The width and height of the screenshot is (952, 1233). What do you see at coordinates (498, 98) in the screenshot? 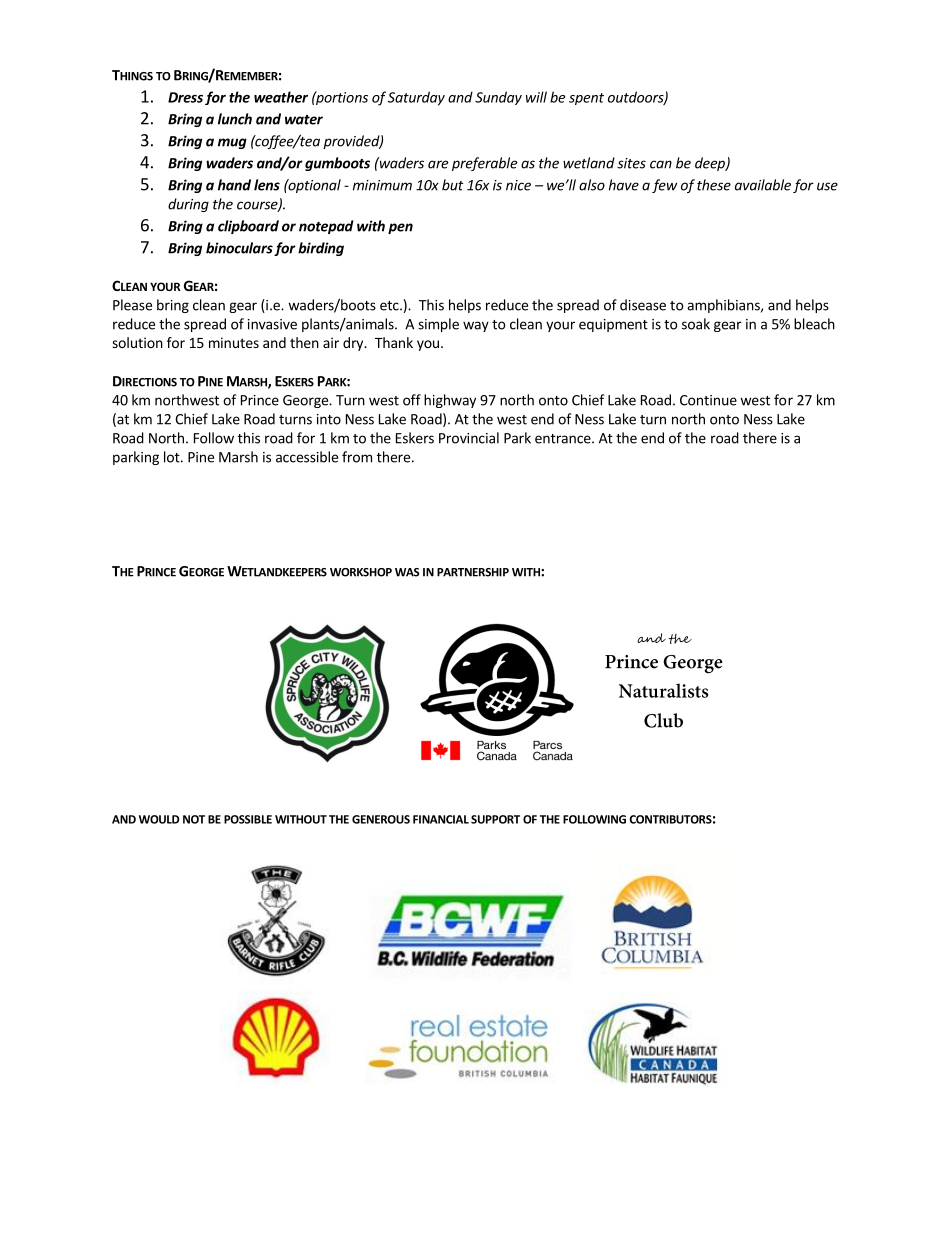
I see `Sunday` at bounding box center [498, 98].
